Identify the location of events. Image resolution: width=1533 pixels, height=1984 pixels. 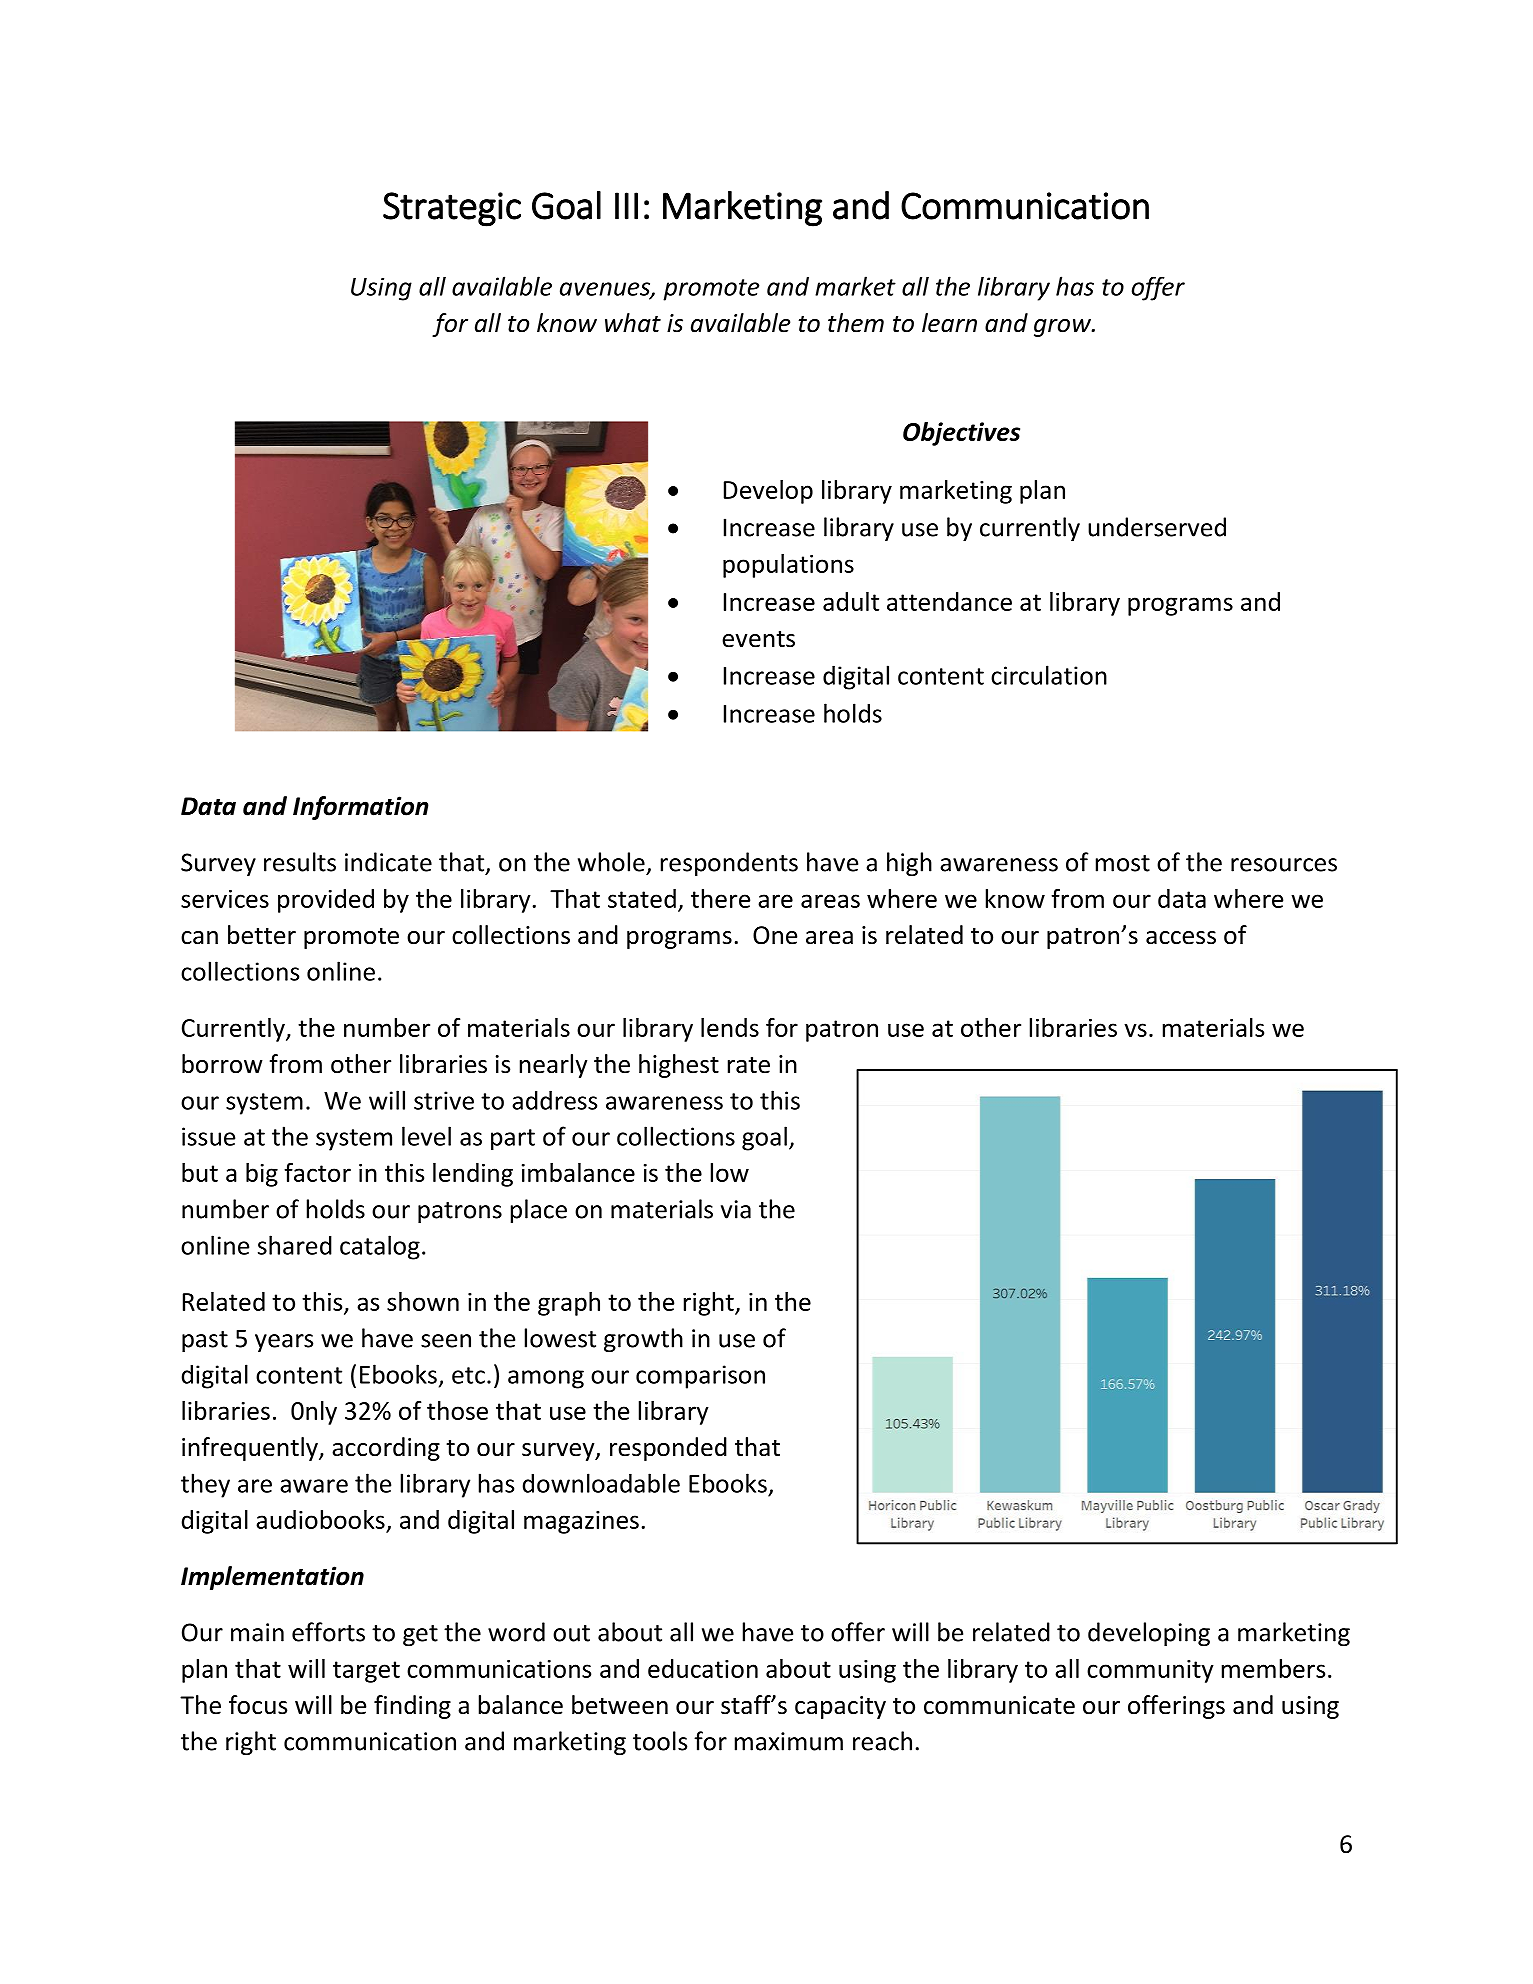
(758, 639).
